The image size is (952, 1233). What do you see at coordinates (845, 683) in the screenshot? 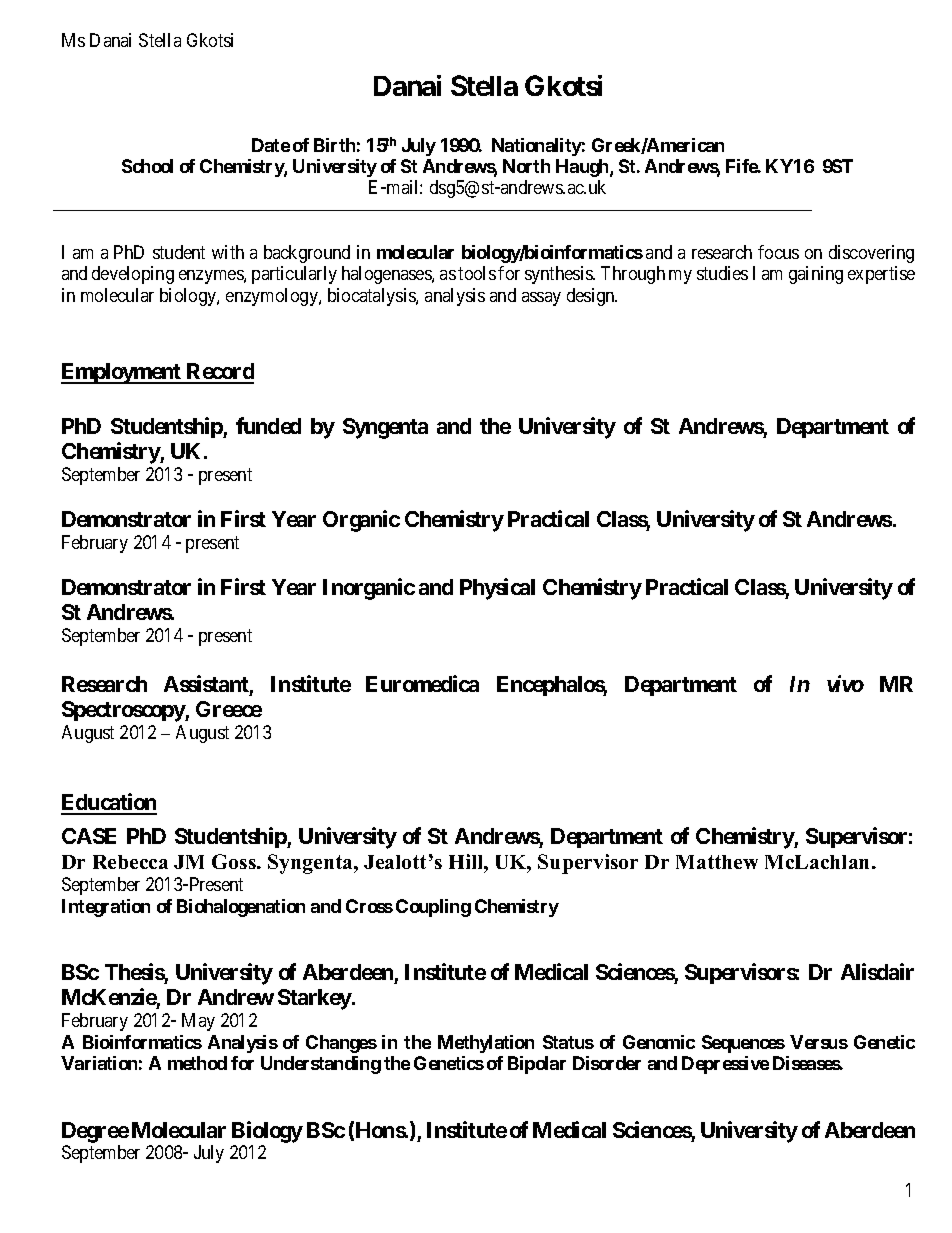
I see `vivo` at bounding box center [845, 683].
